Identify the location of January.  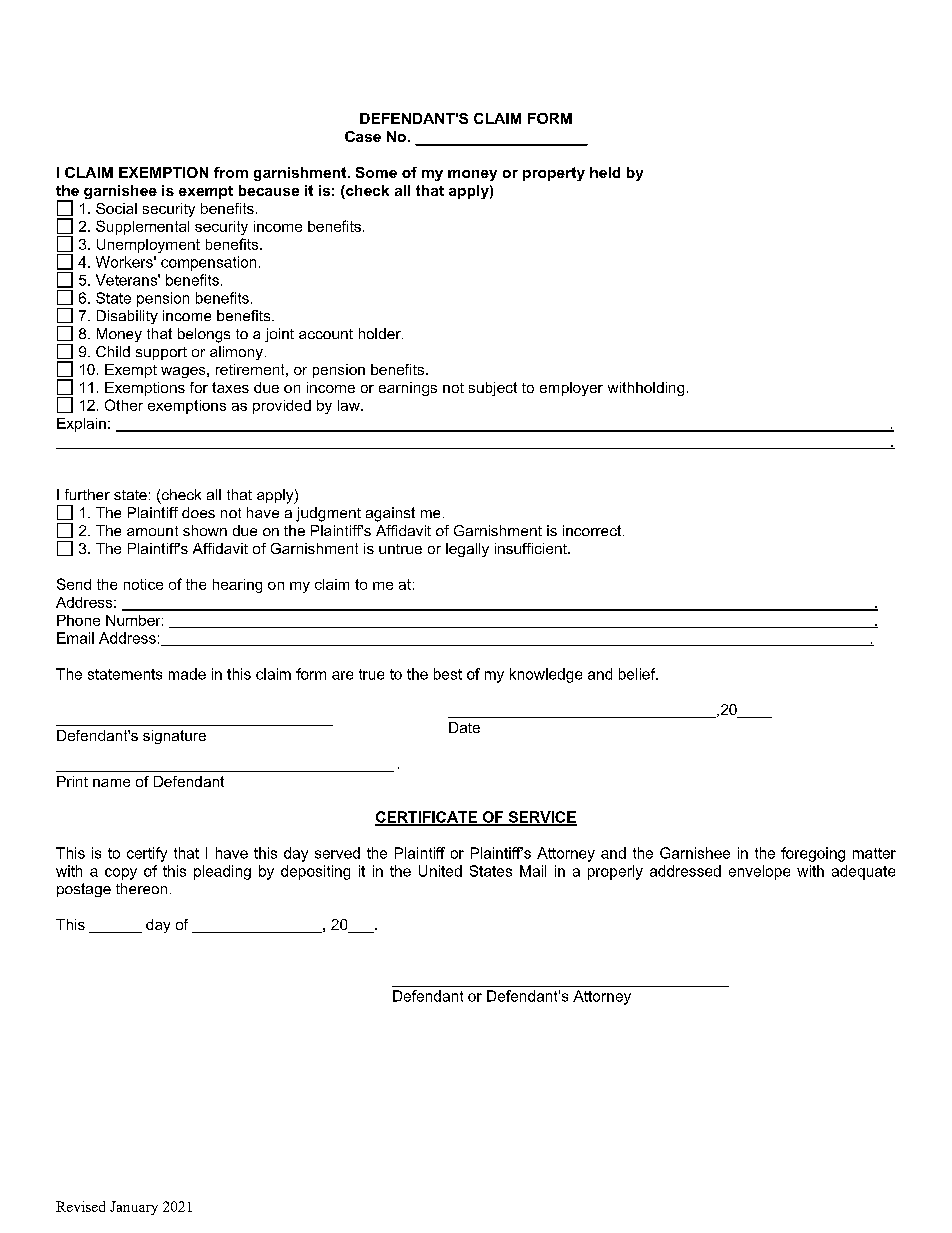
(134, 1208).
